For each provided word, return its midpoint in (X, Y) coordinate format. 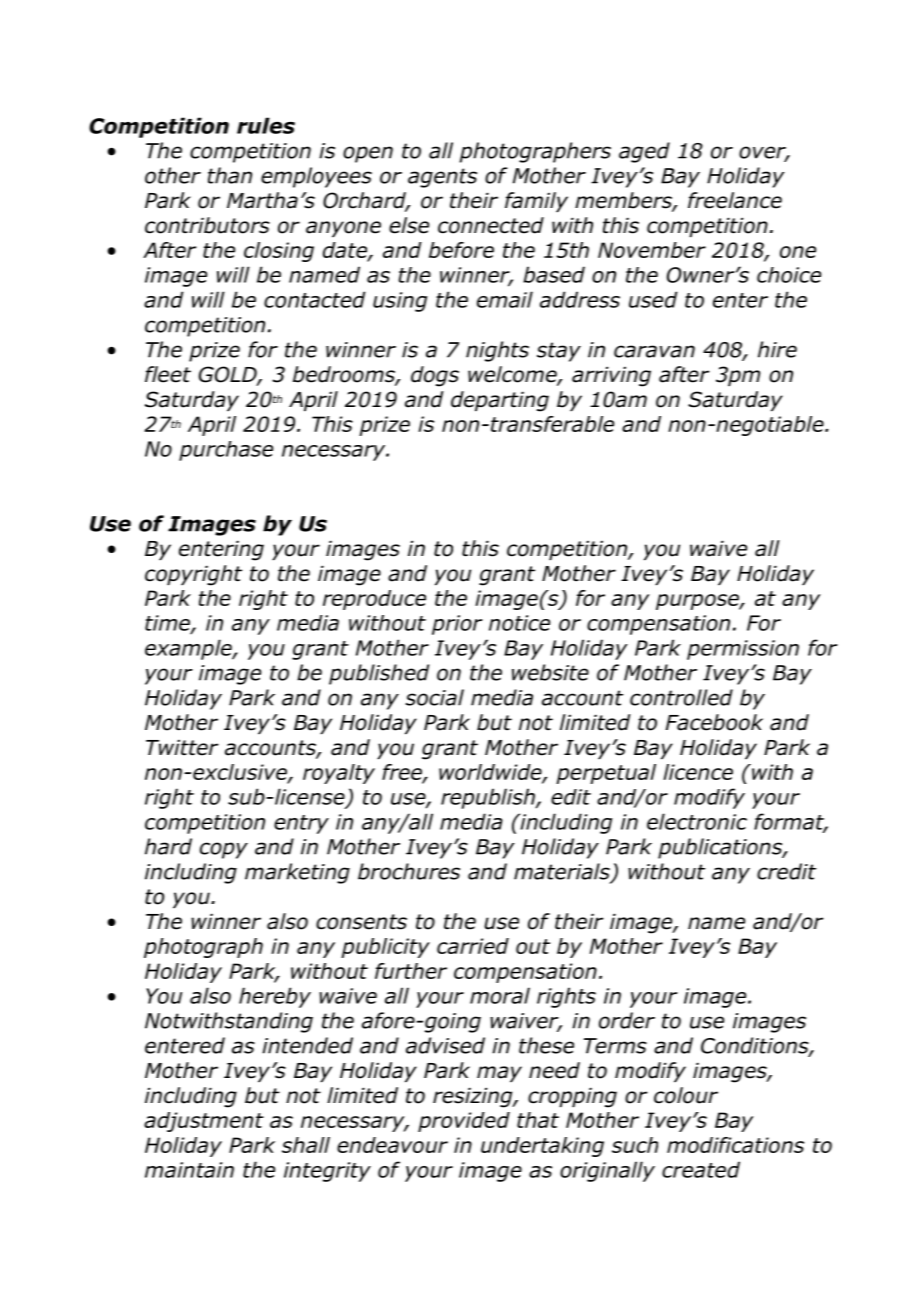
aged (644, 152)
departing (500, 401)
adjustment (204, 1122)
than (230, 175)
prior (457, 625)
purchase (226, 451)
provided (464, 1122)
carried (473, 946)
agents (442, 178)
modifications (735, 1145)
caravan (654, 351)
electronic (697, 821)
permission (743, 650)
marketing (297, 873)
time (168, 624)
